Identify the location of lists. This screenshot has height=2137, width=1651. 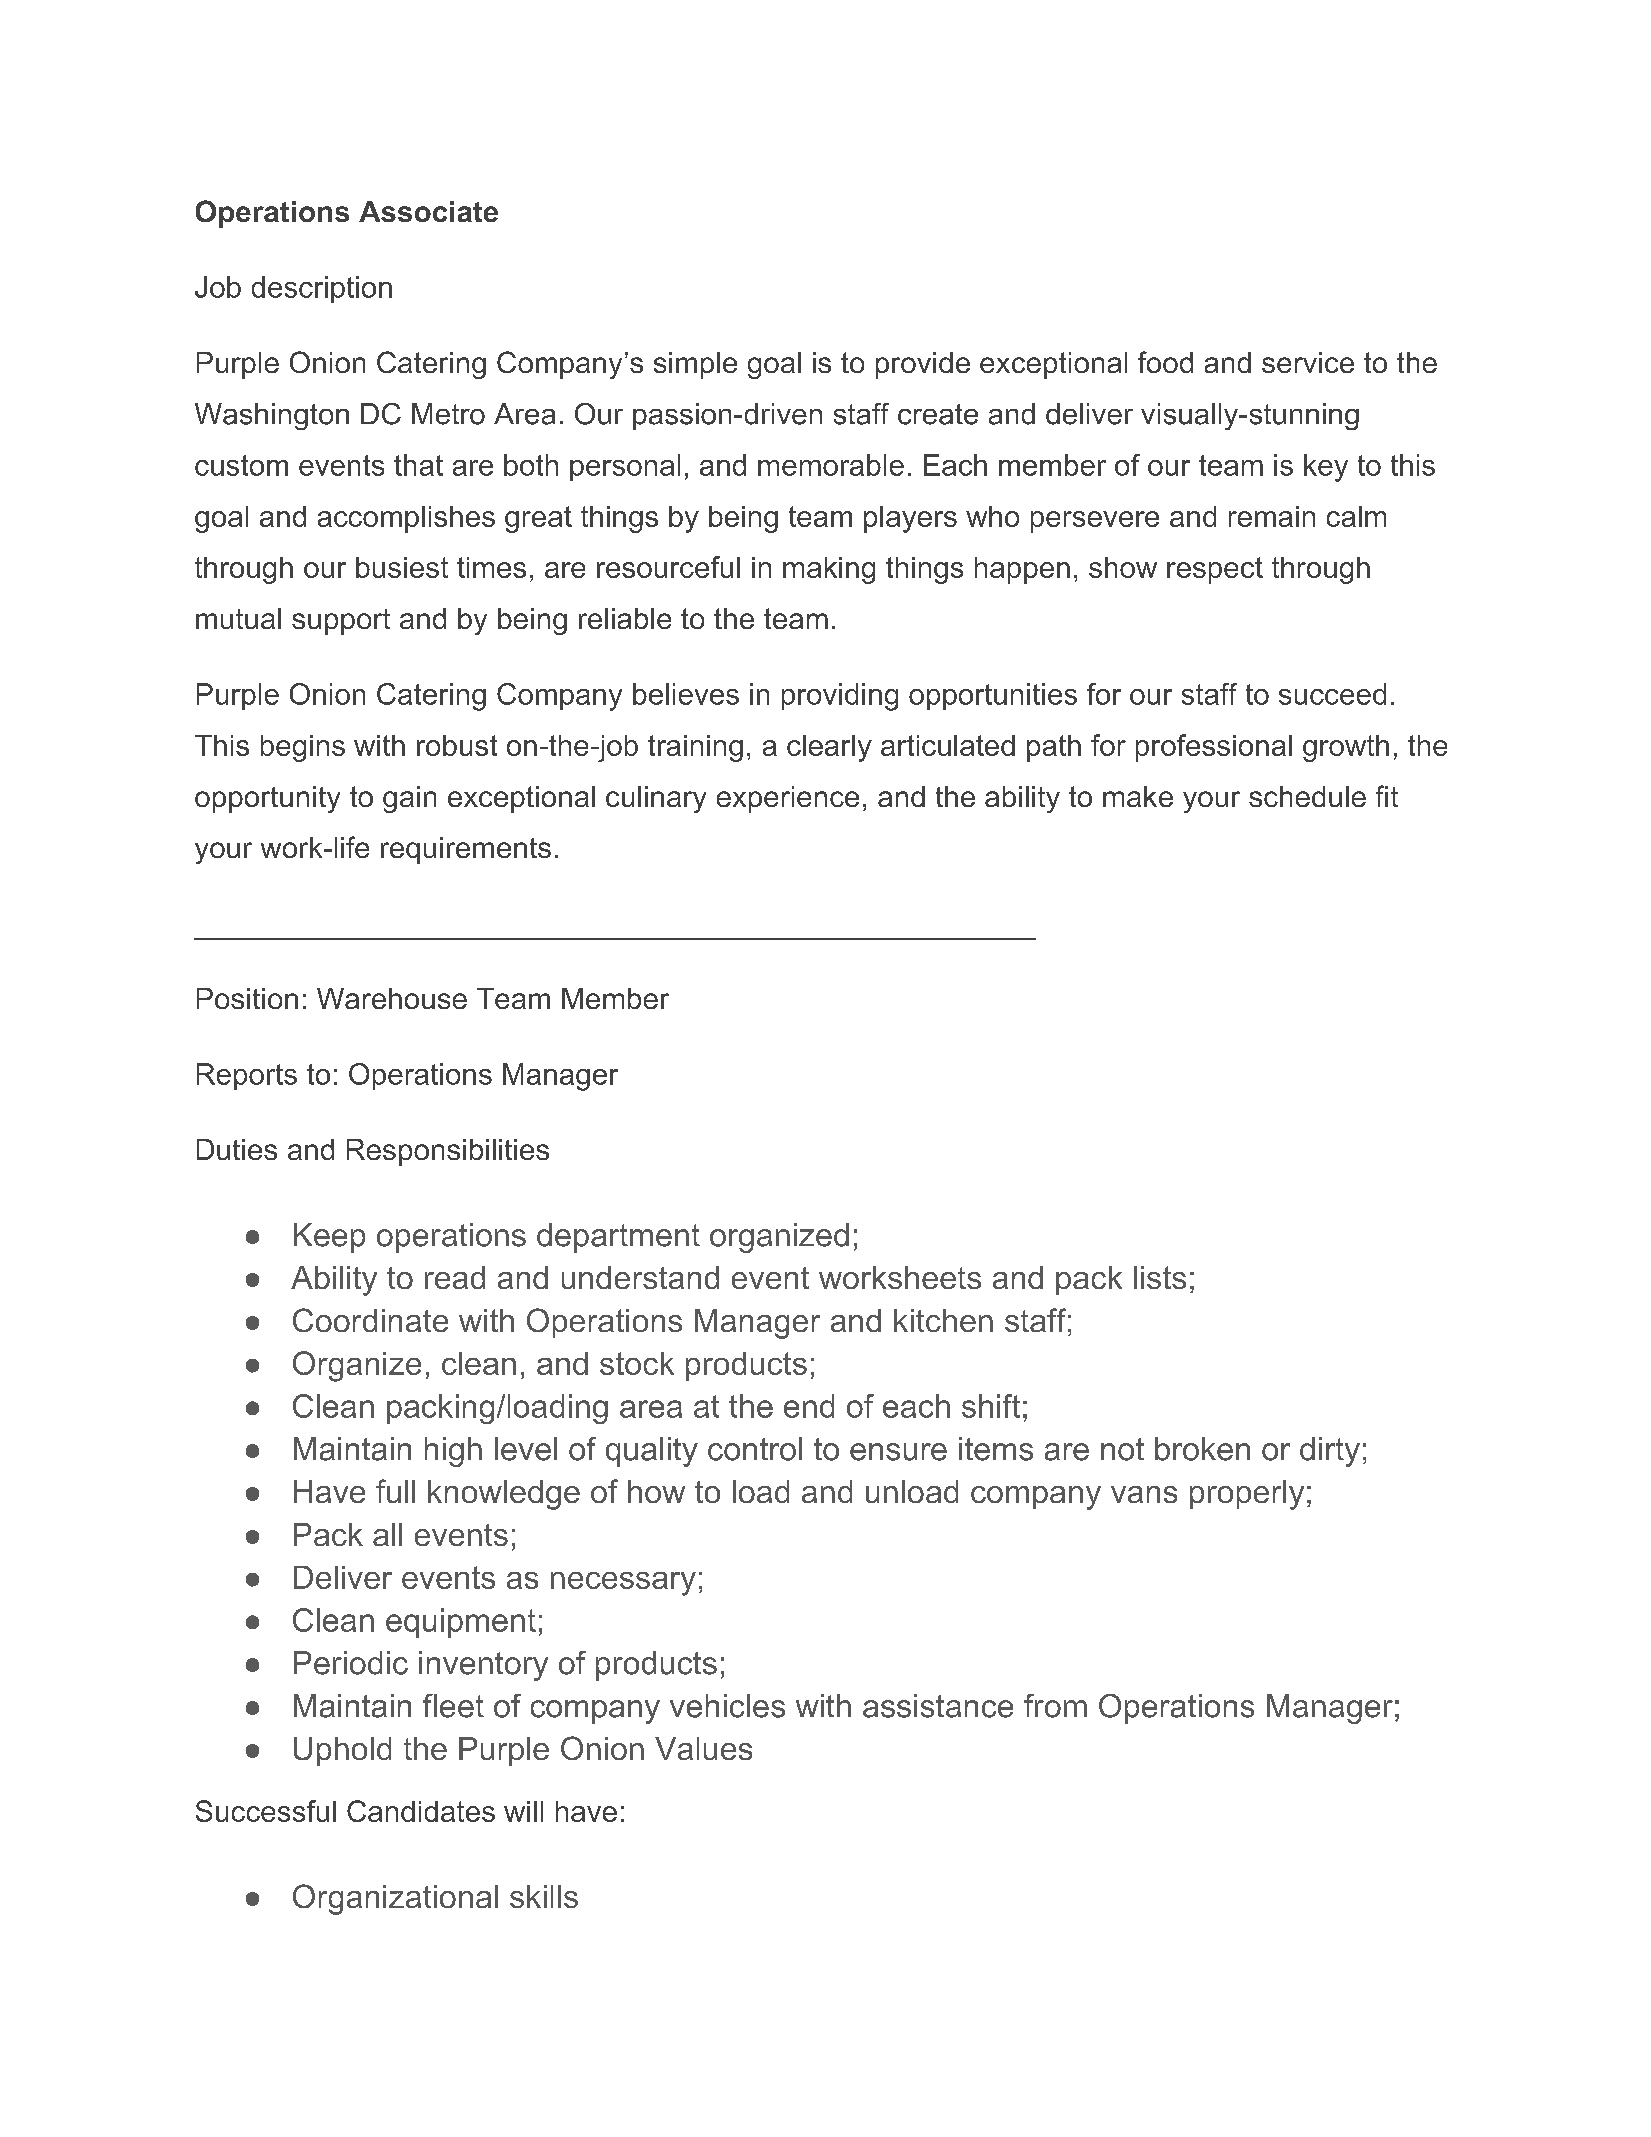
(1160, 1277).
